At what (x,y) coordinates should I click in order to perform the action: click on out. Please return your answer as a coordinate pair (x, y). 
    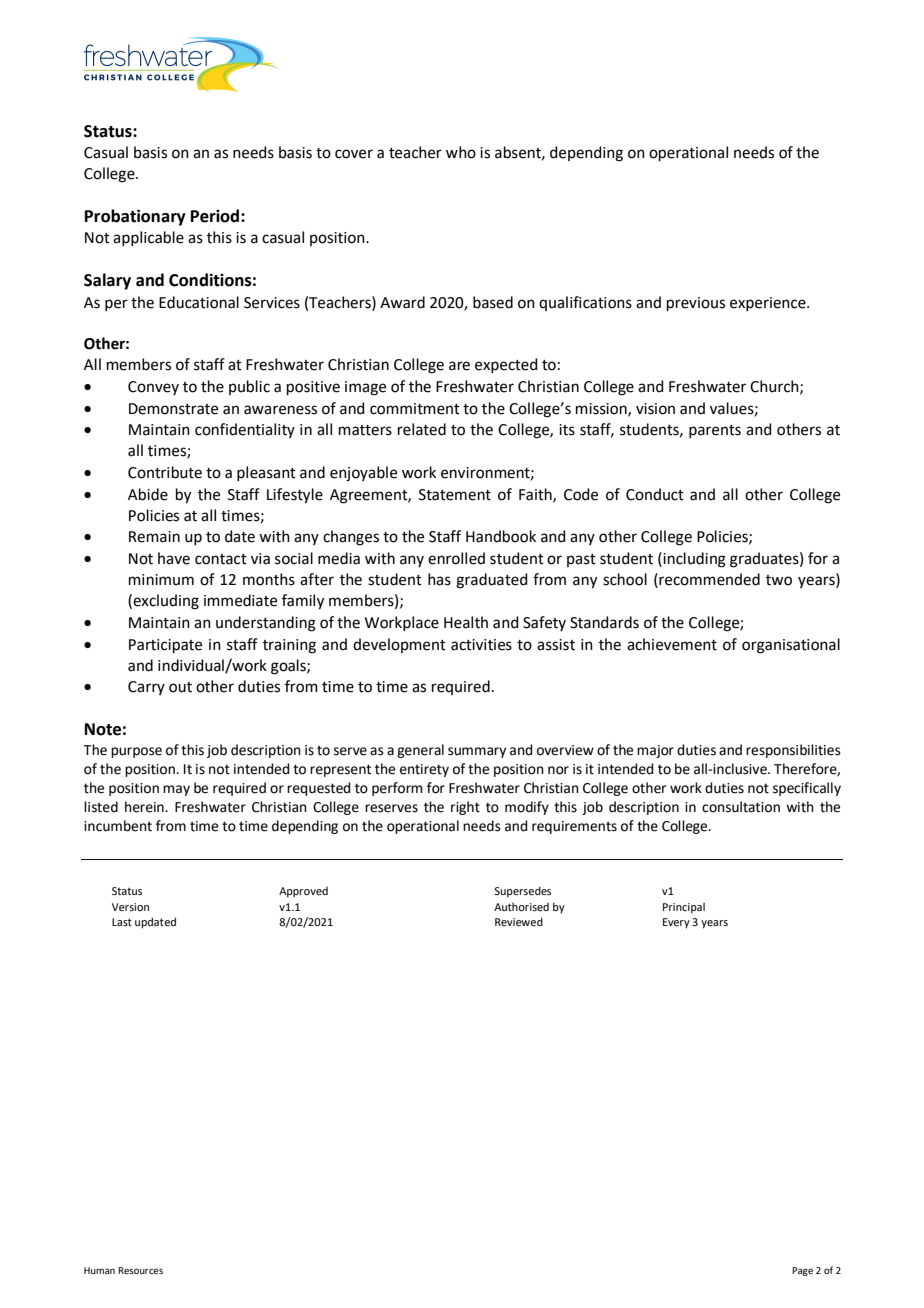
    Looking at the image, I should click on (180, 687).
